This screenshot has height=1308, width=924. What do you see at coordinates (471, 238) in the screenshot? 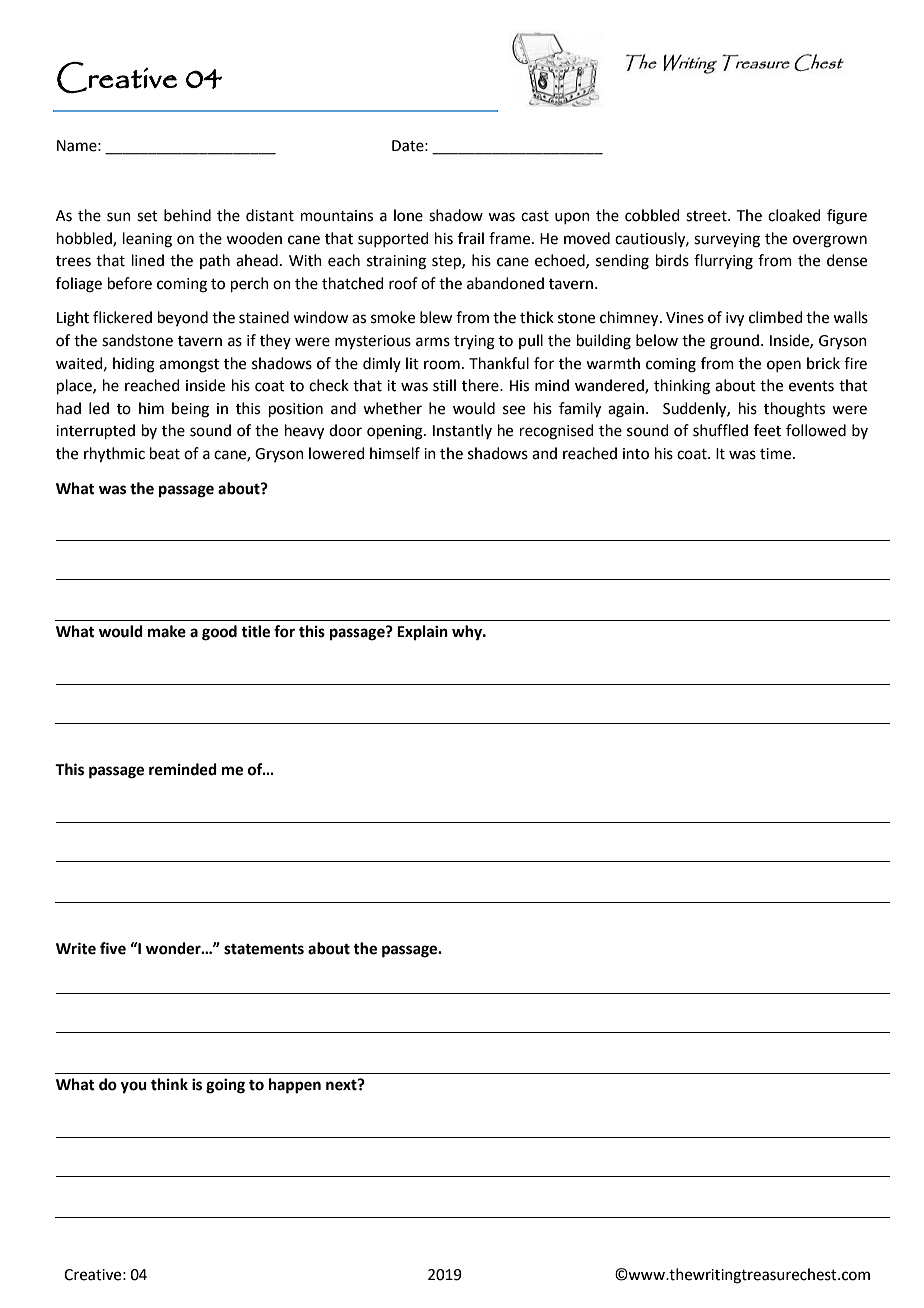
I see `frail` at bounding box center [471, 238].
